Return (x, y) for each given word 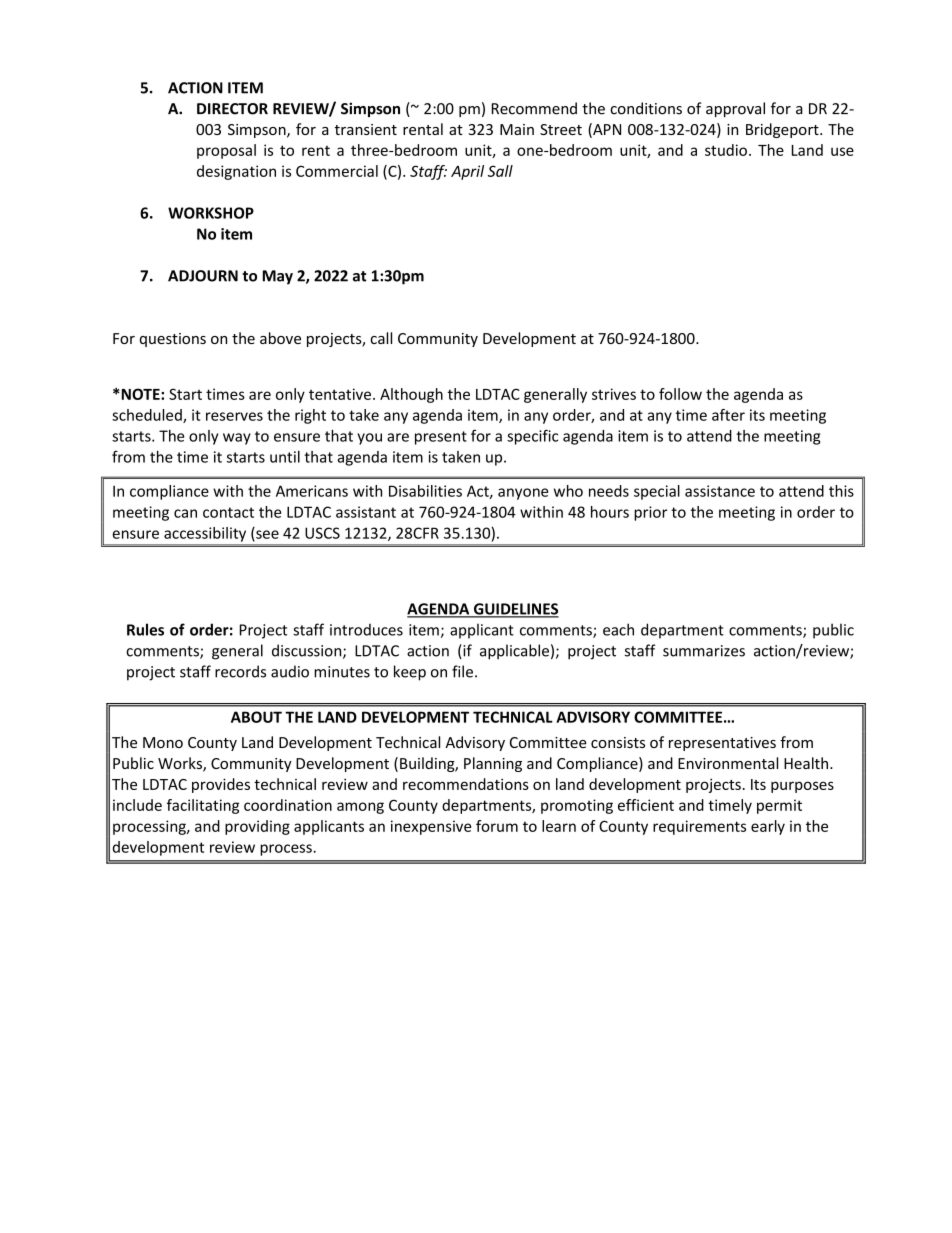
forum (497, 826)
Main (517, 129)
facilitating (203, 806)
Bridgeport (783, 130)
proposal (226, 151)
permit (779, 806)
